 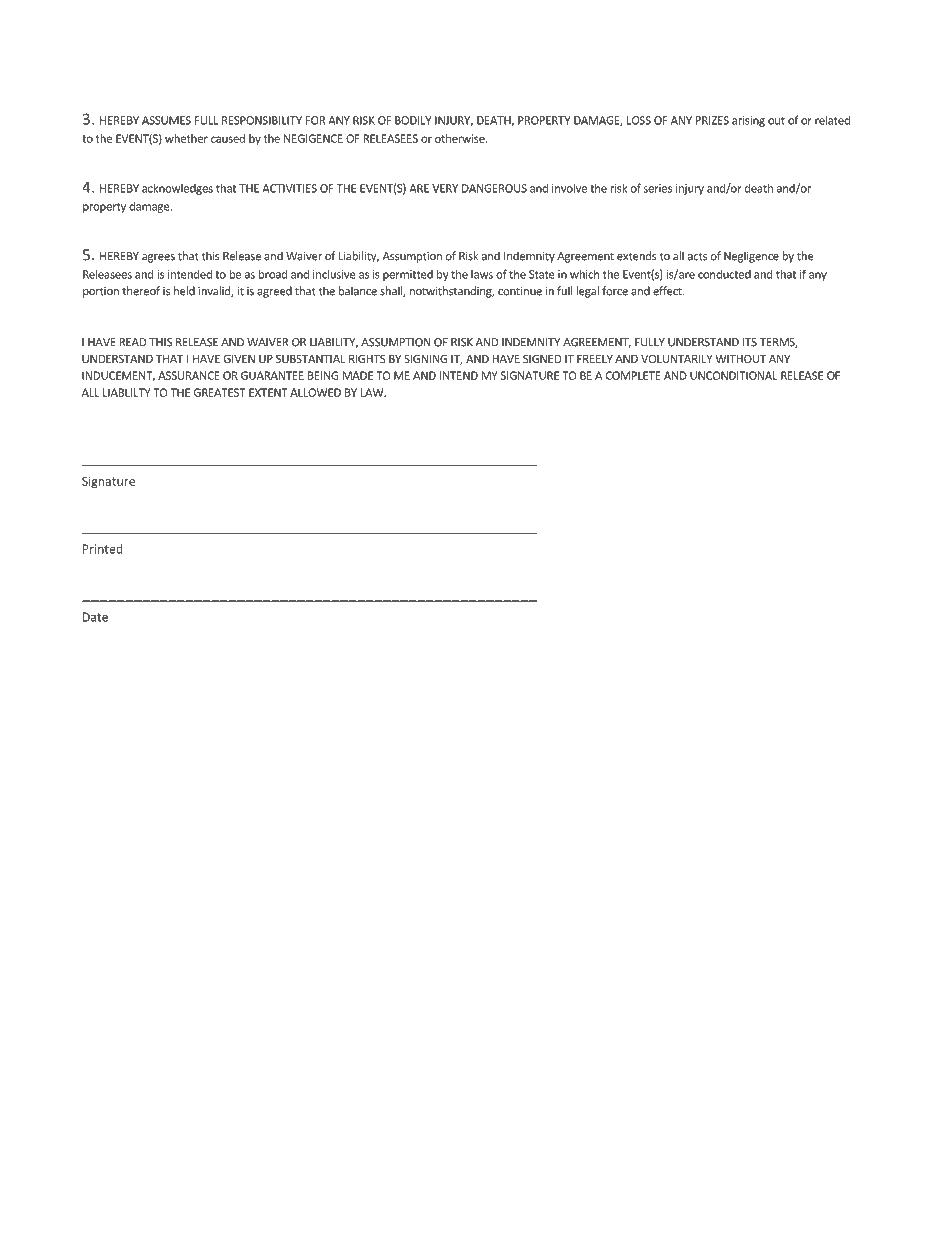 What do you see at coordinates (220, 392) in the document?
I see `GREATEST` at bounding box center [220, 392].
